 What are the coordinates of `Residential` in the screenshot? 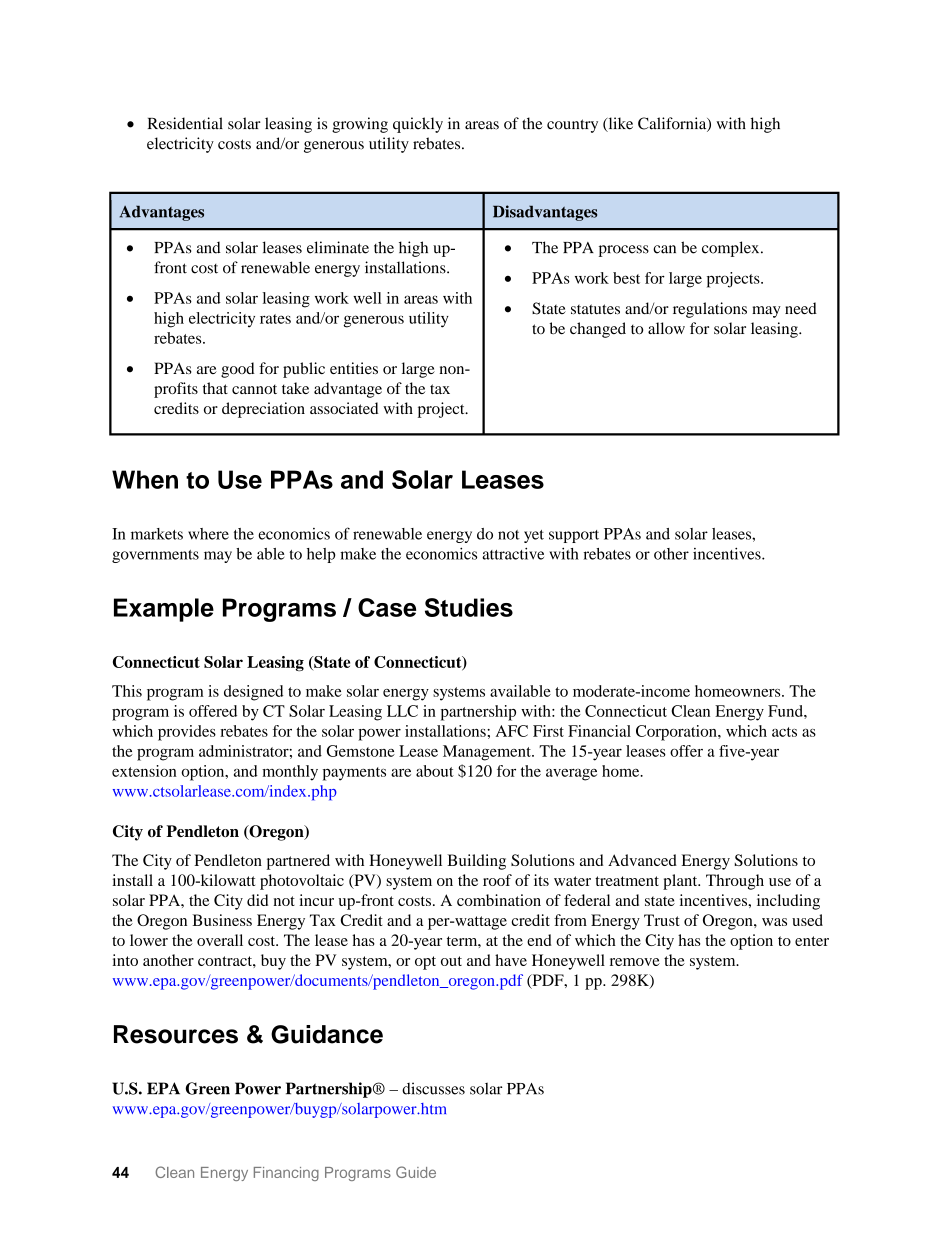 It's located at (185, 123).
